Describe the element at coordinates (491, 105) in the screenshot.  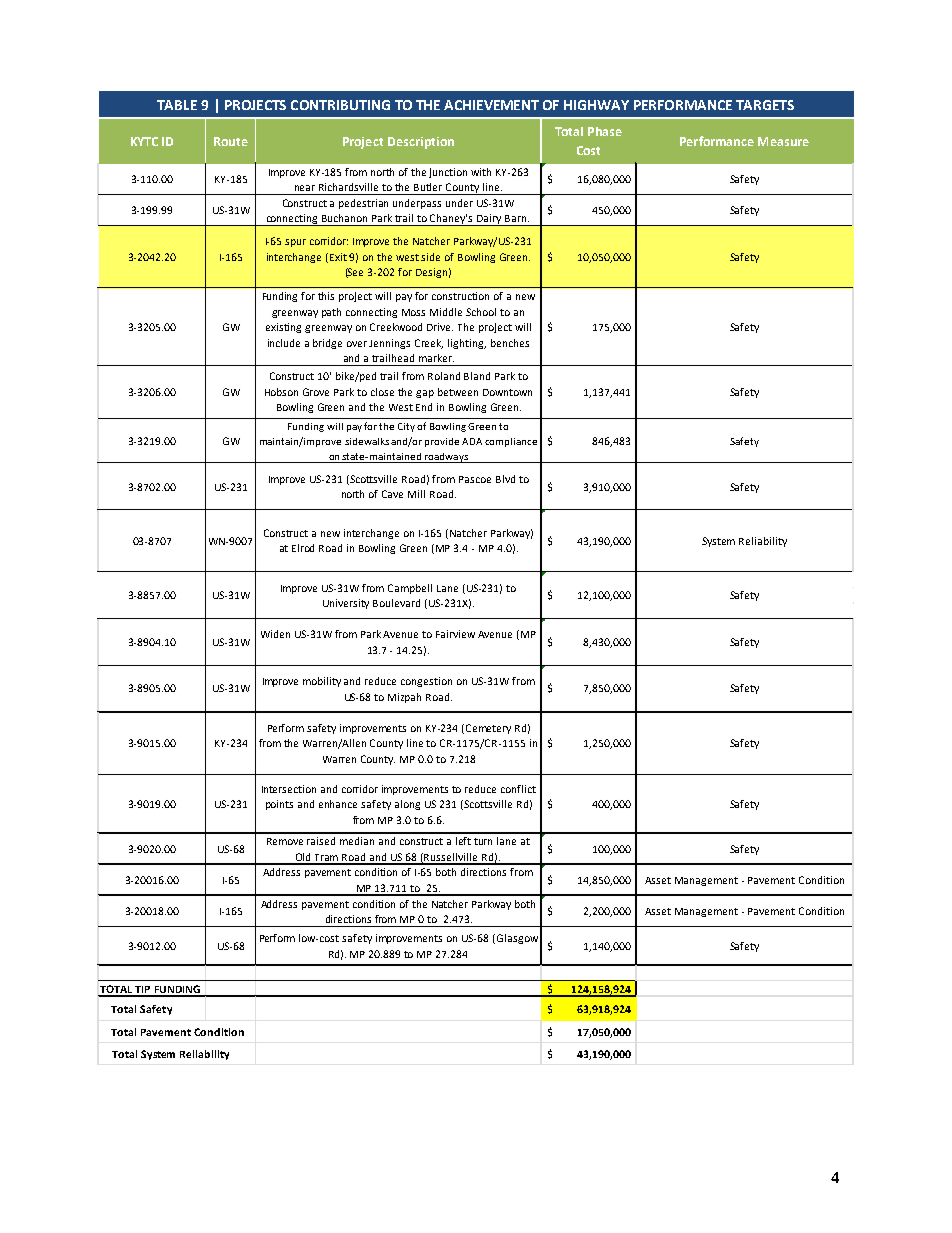
I see `ACHIEVEMENT` at that location.
